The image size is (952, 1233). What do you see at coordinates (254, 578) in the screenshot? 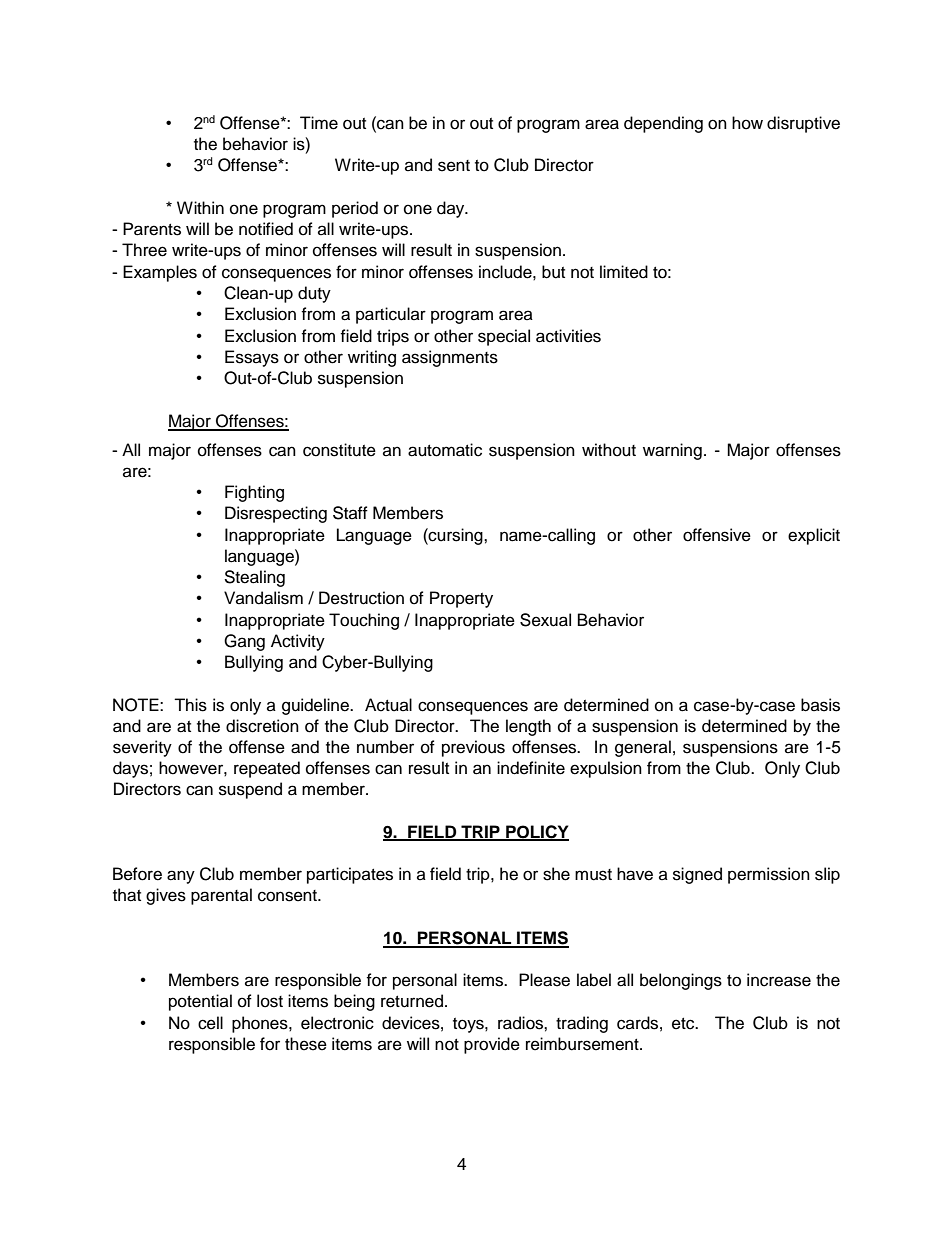
I see `Stealing` at bounding box center [254, 578].
